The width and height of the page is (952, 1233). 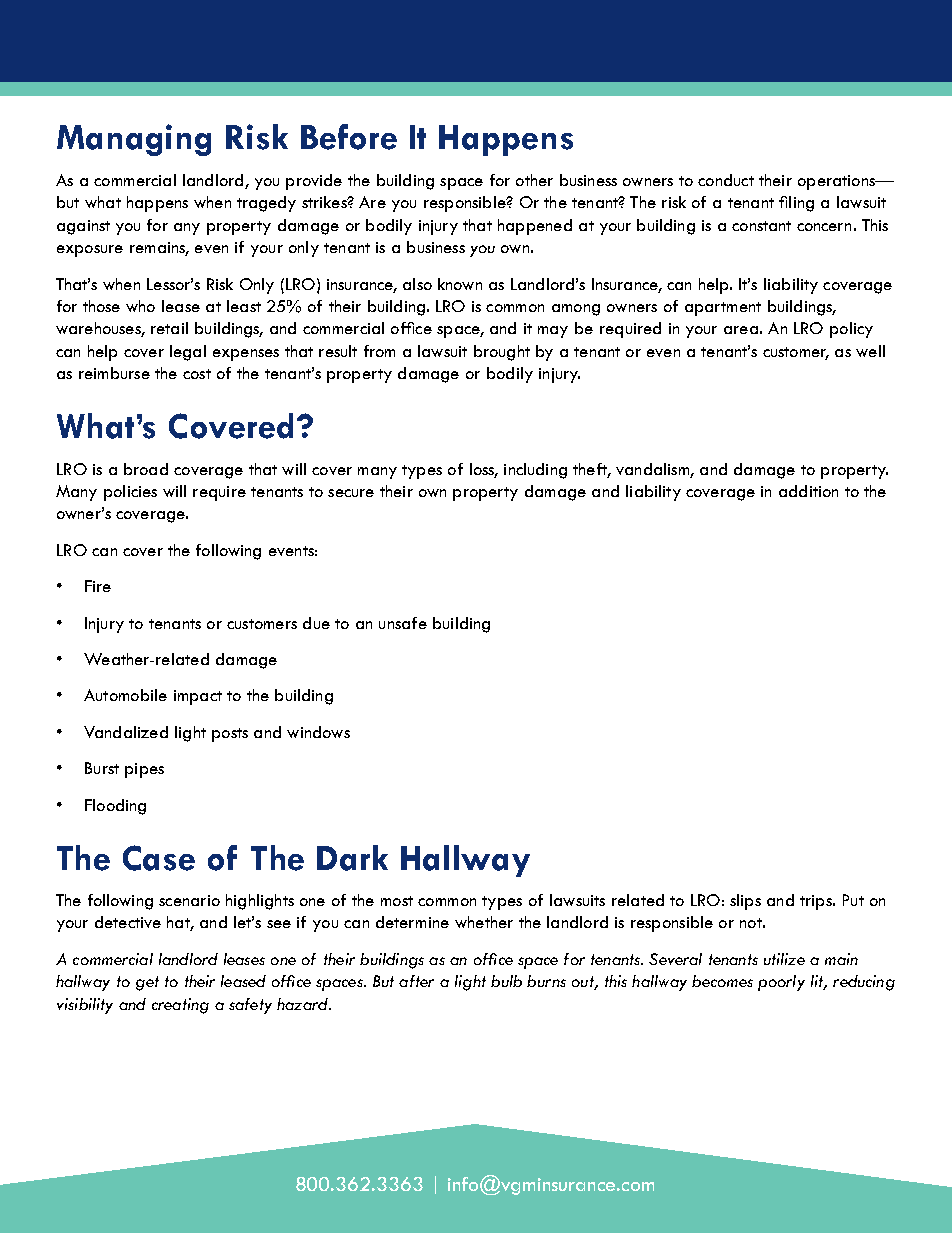 I want to click on Managing, so click(x=134, y=140).
